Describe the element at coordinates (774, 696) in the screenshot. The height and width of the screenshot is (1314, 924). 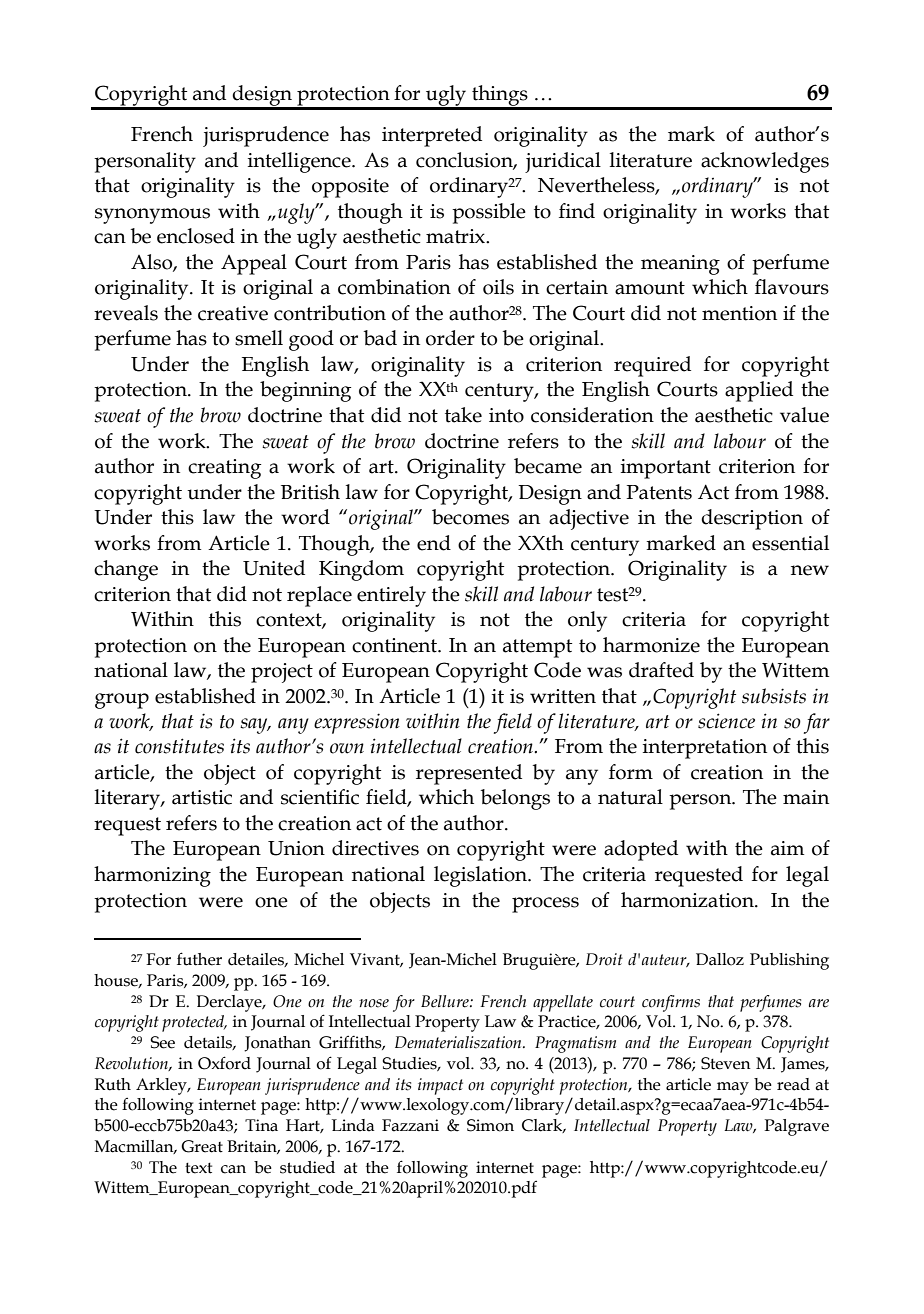
I see `subsists` at that location.
